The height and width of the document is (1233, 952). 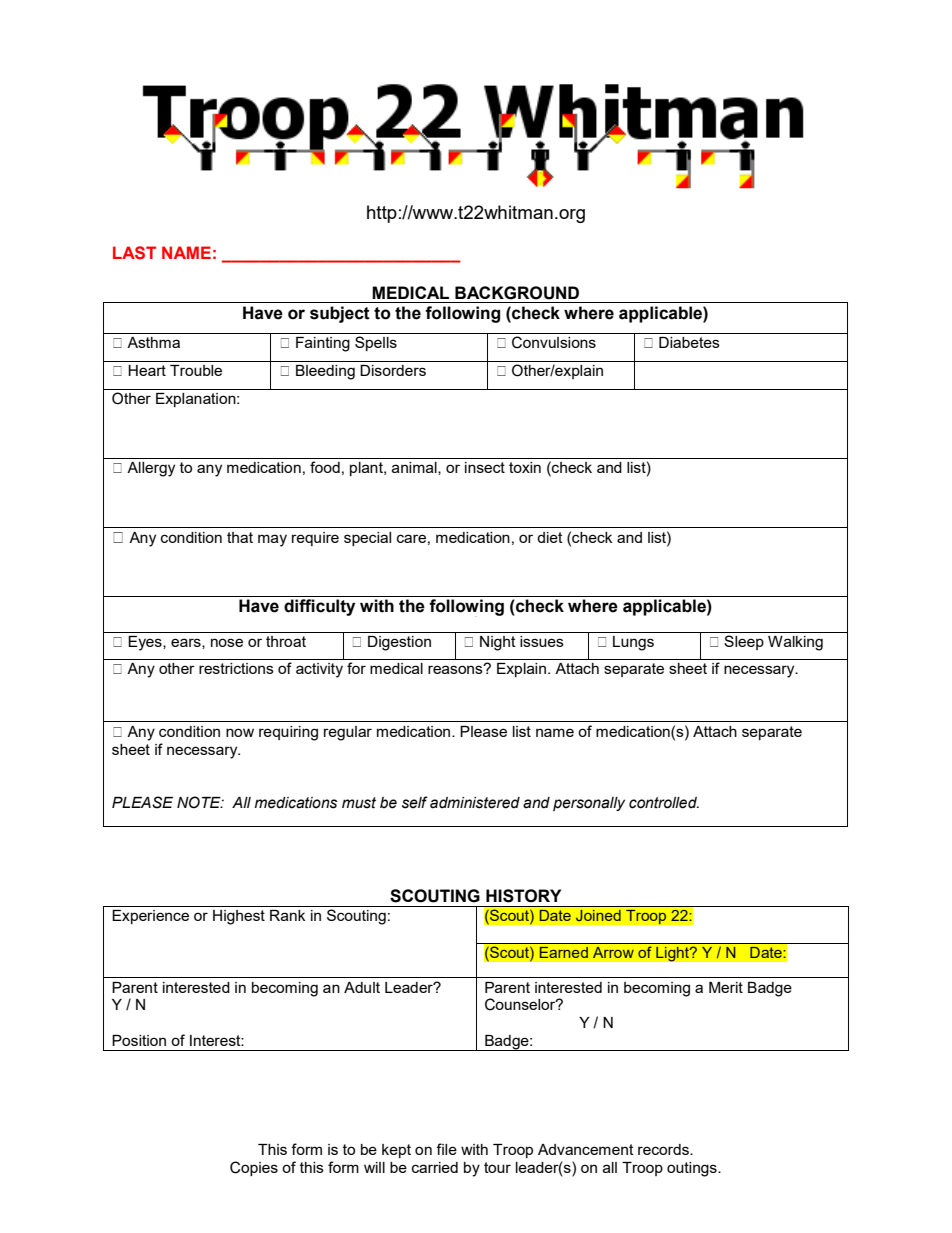 I want to click on now, so click(x=240, y=732).
